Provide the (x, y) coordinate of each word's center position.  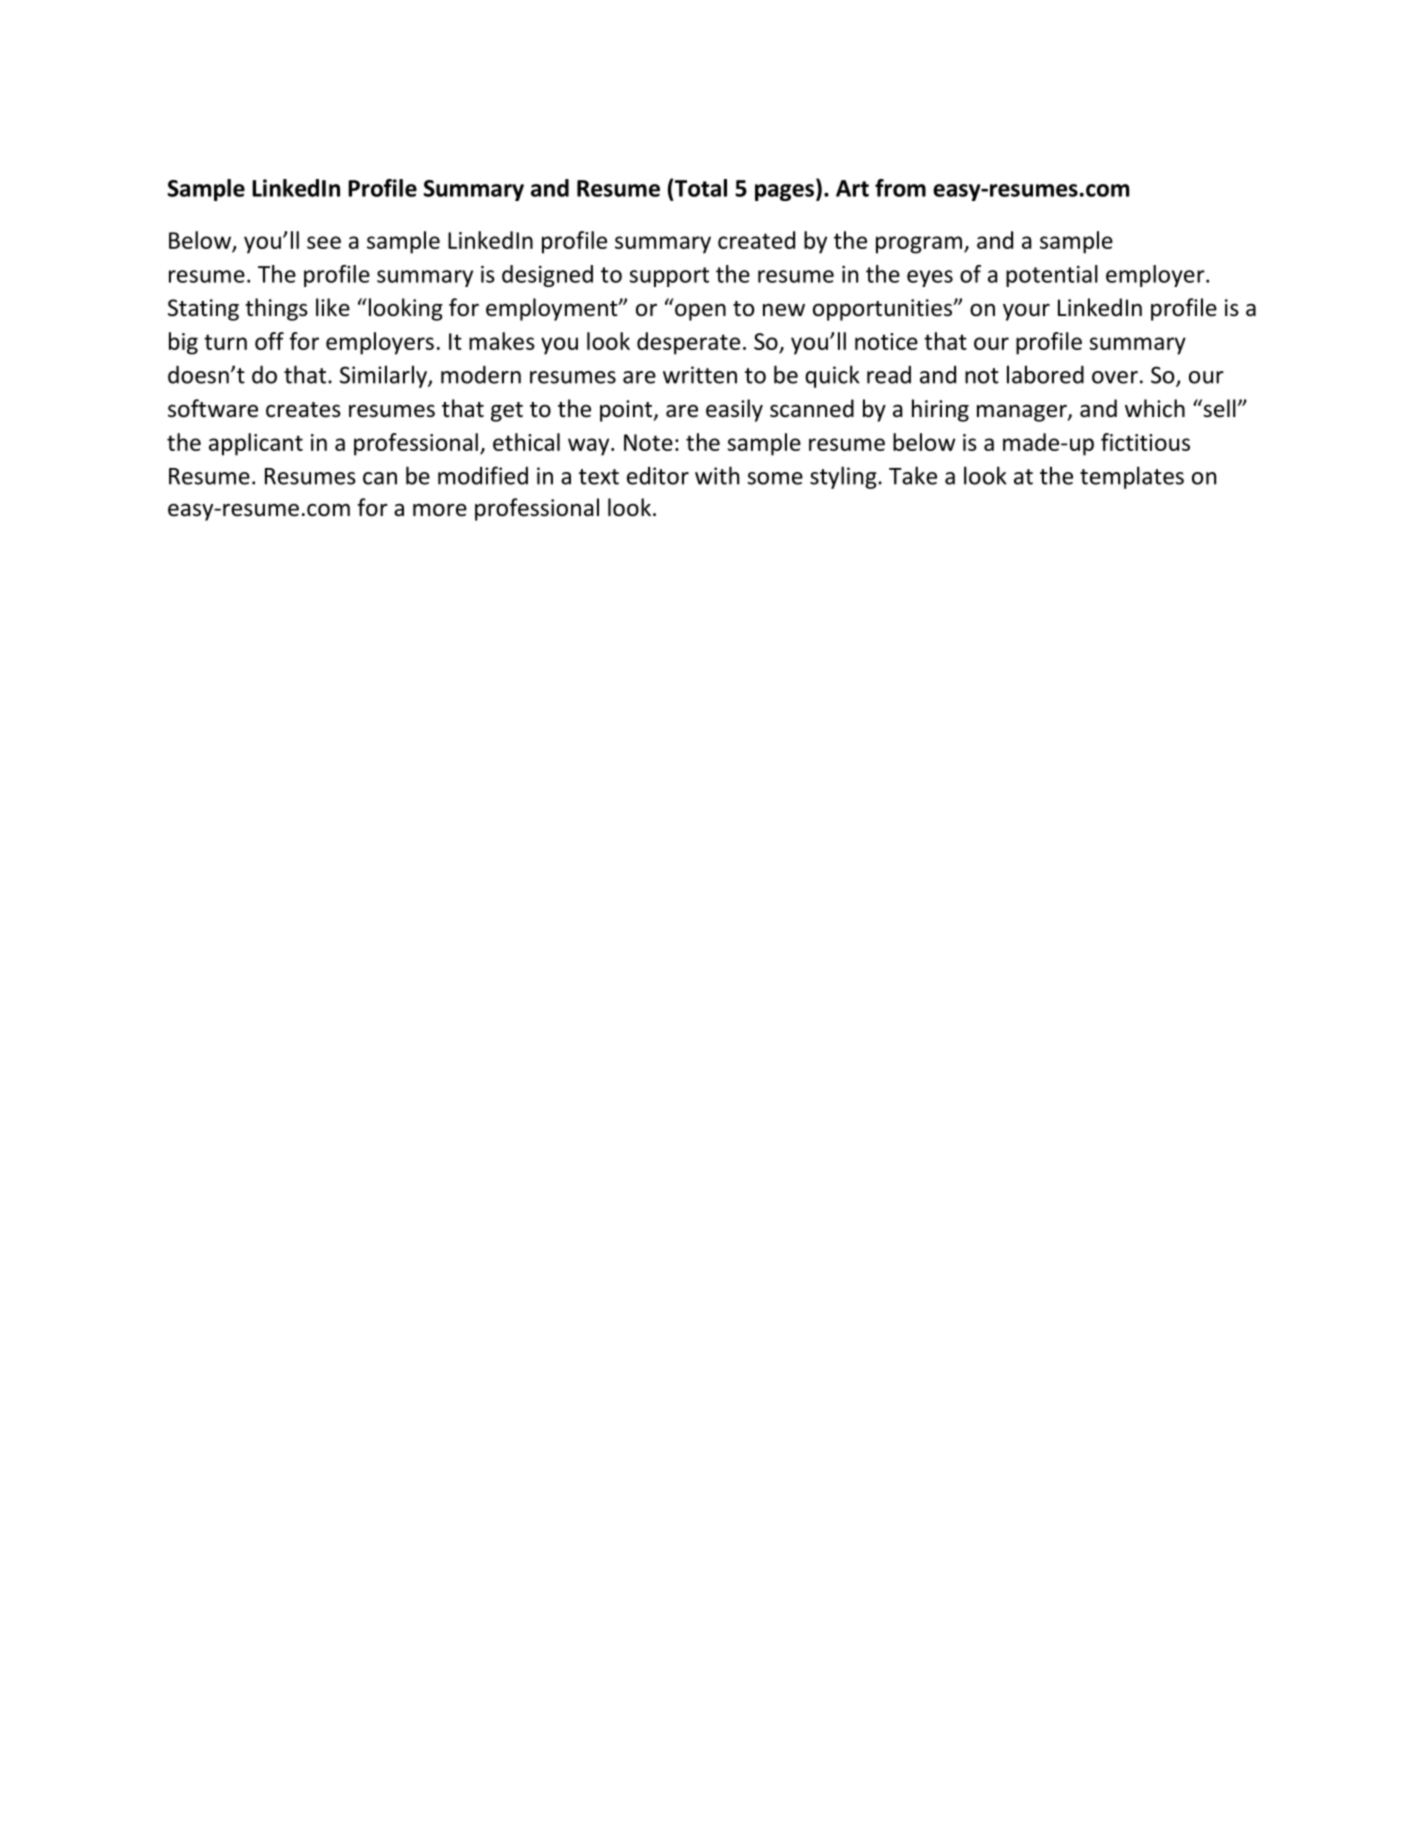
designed (547, 276)
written (700, 375)
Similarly (384, 376)
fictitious (1145, 442)
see (324, 242)
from (900, 188)
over (1115, 377)
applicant (256, 444)
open (700, 312)
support (669, 277)
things (276, 309)
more (440, 510)
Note (648, 442)
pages (786, 192)
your (1026, 312)
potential (1052, 276)
